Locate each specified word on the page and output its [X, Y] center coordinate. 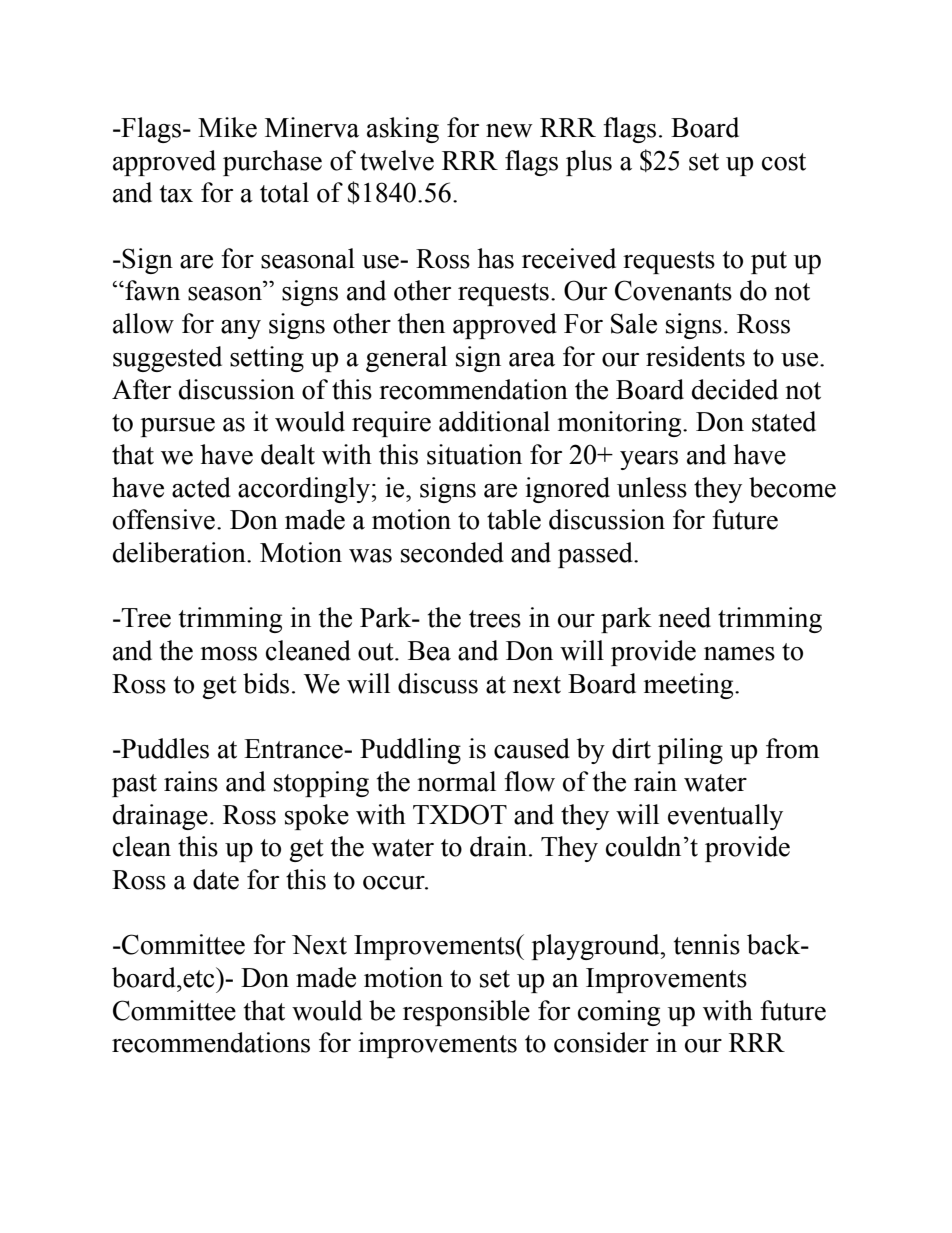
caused [532, 748]
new [509, 131]
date [216, 879]
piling [690, 751]
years [649, 460]
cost [784, 162]
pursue [178, 427]
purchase [272, 163]
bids [266, 683]
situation [474, 454]
